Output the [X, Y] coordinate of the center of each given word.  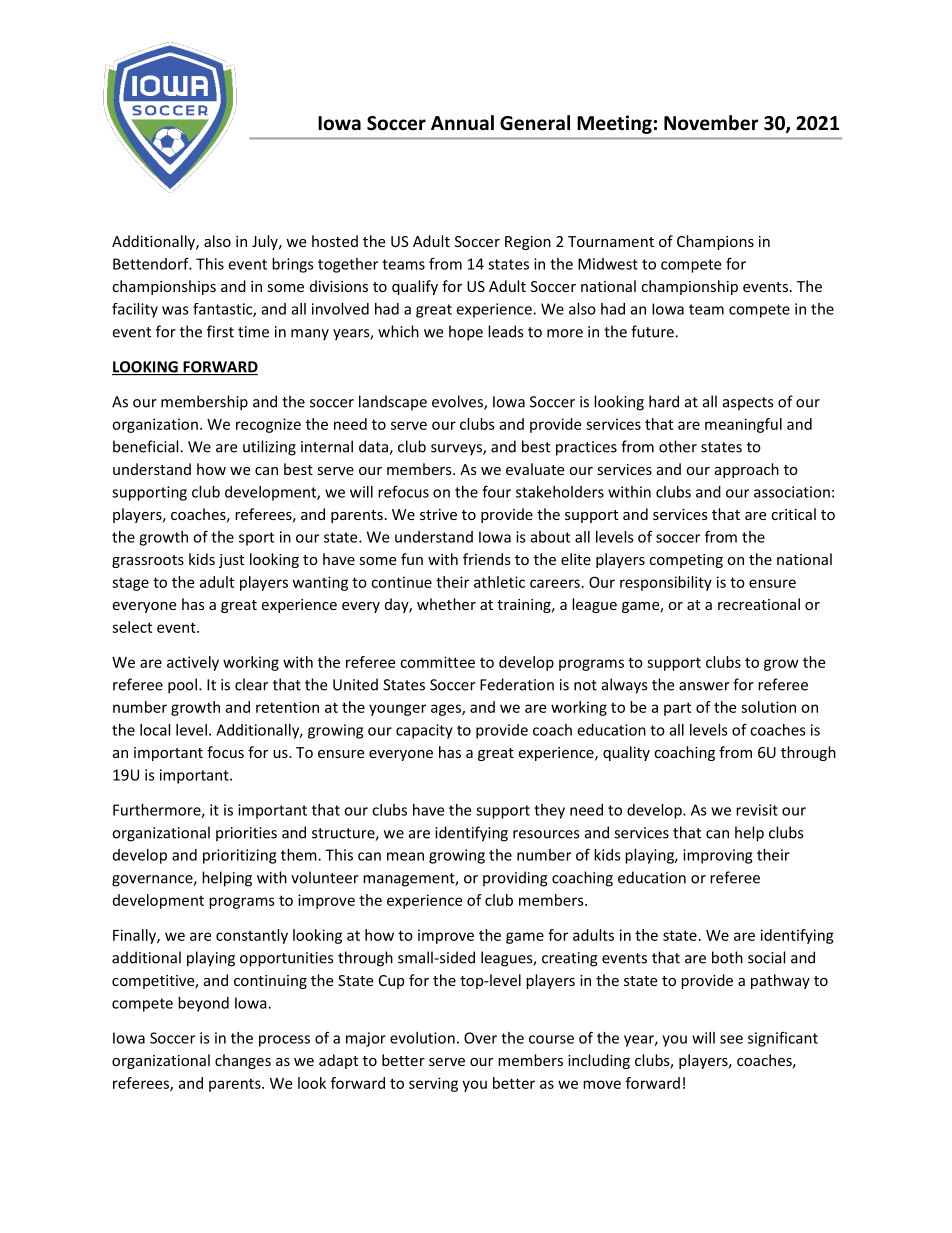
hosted [335, 241]
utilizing [269, 448]
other [678, 446]
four [496, 491]
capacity [424, 731]
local [155, 730]
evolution [422, 1038]
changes [243, 1061]
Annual [462, 123]
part [677, 709]
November [711, 123]
